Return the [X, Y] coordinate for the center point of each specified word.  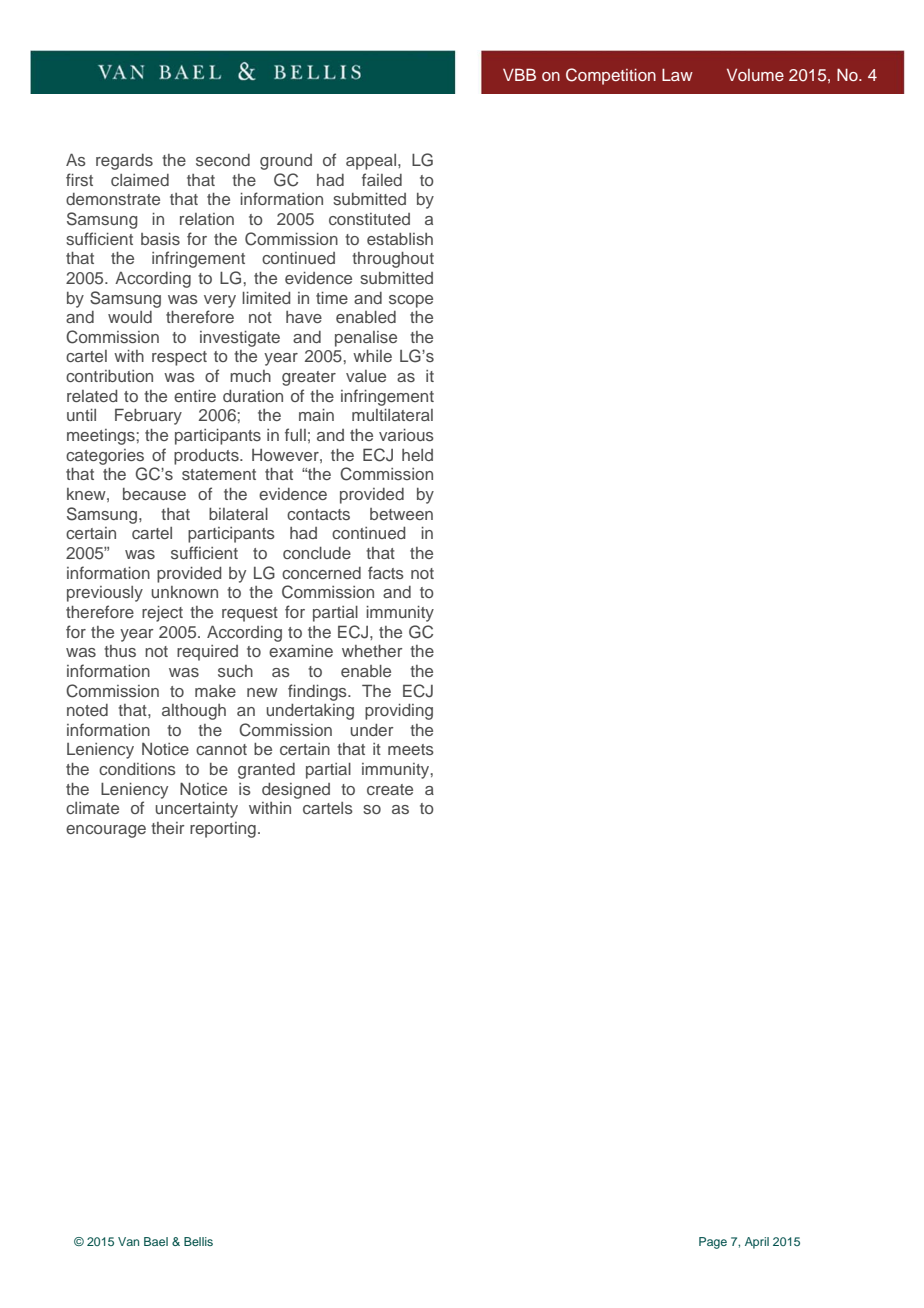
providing [399, 712]
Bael [156, 1241]
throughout [393, 260]
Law [677, 74]
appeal [372, 162]
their [167, 828]
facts [386, 572]
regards [124, 162]
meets [411, 749]
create [390, 789]
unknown [185, 592]
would [130, 317]
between [401, 514]
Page [713, 1243]
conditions [137, 769]
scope [411, 301]
